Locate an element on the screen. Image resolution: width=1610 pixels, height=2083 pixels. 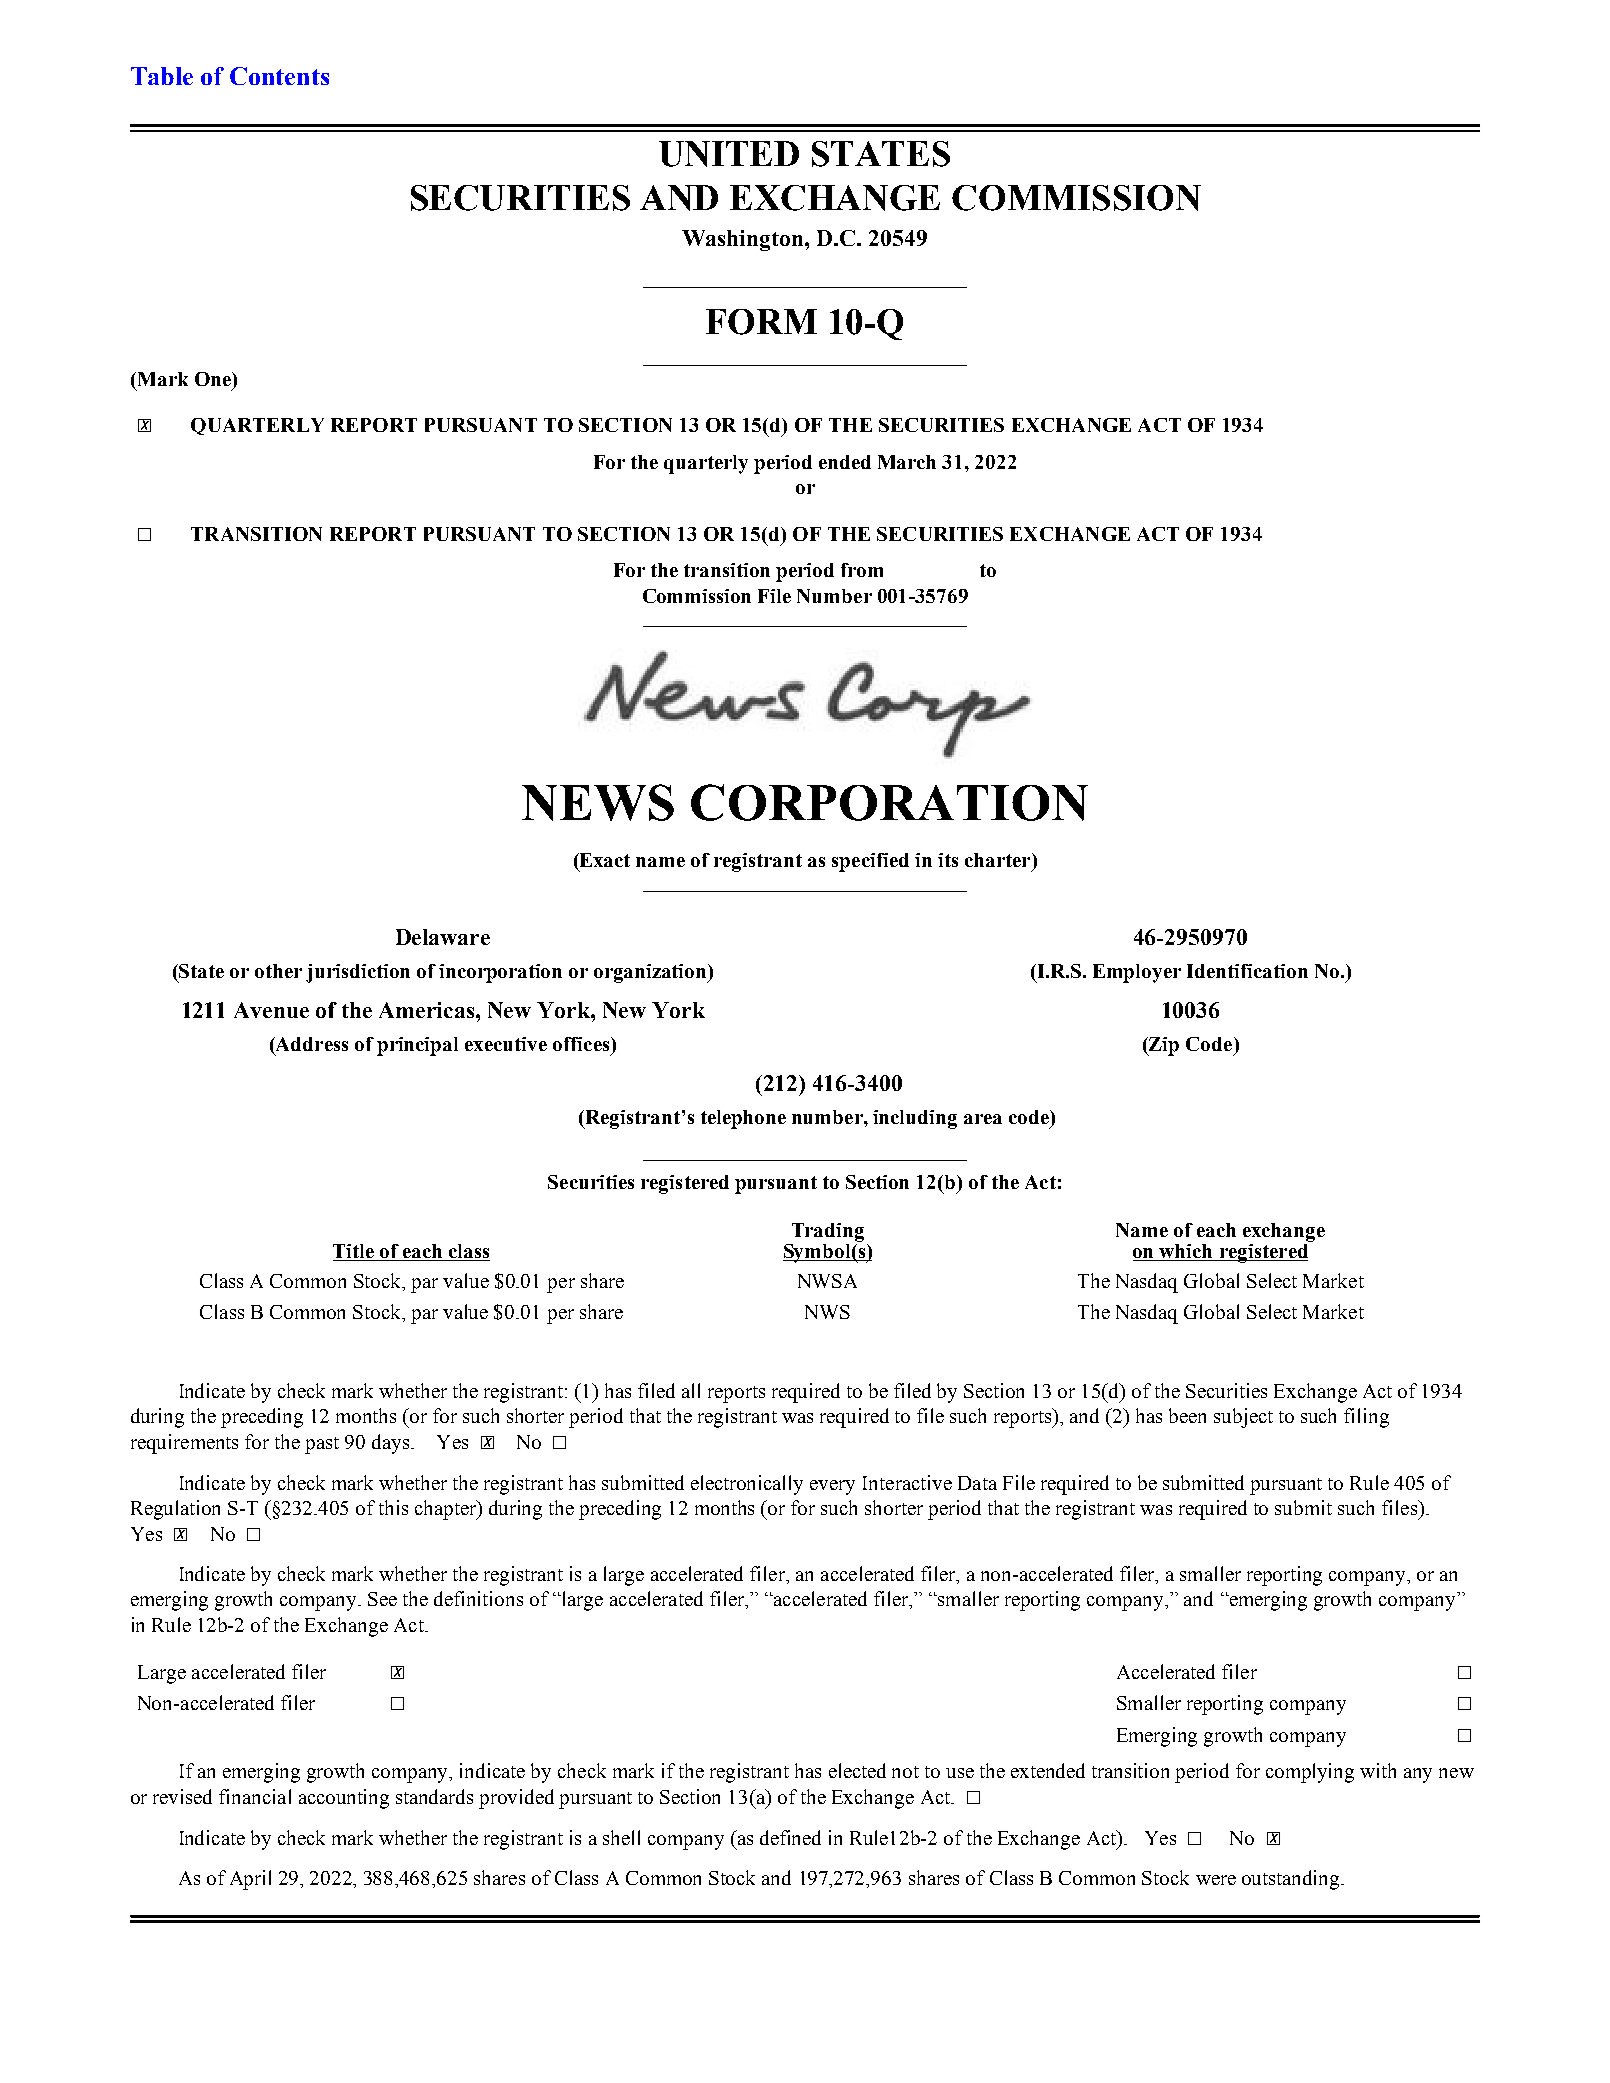
other is located at coordinates (278, 971).
